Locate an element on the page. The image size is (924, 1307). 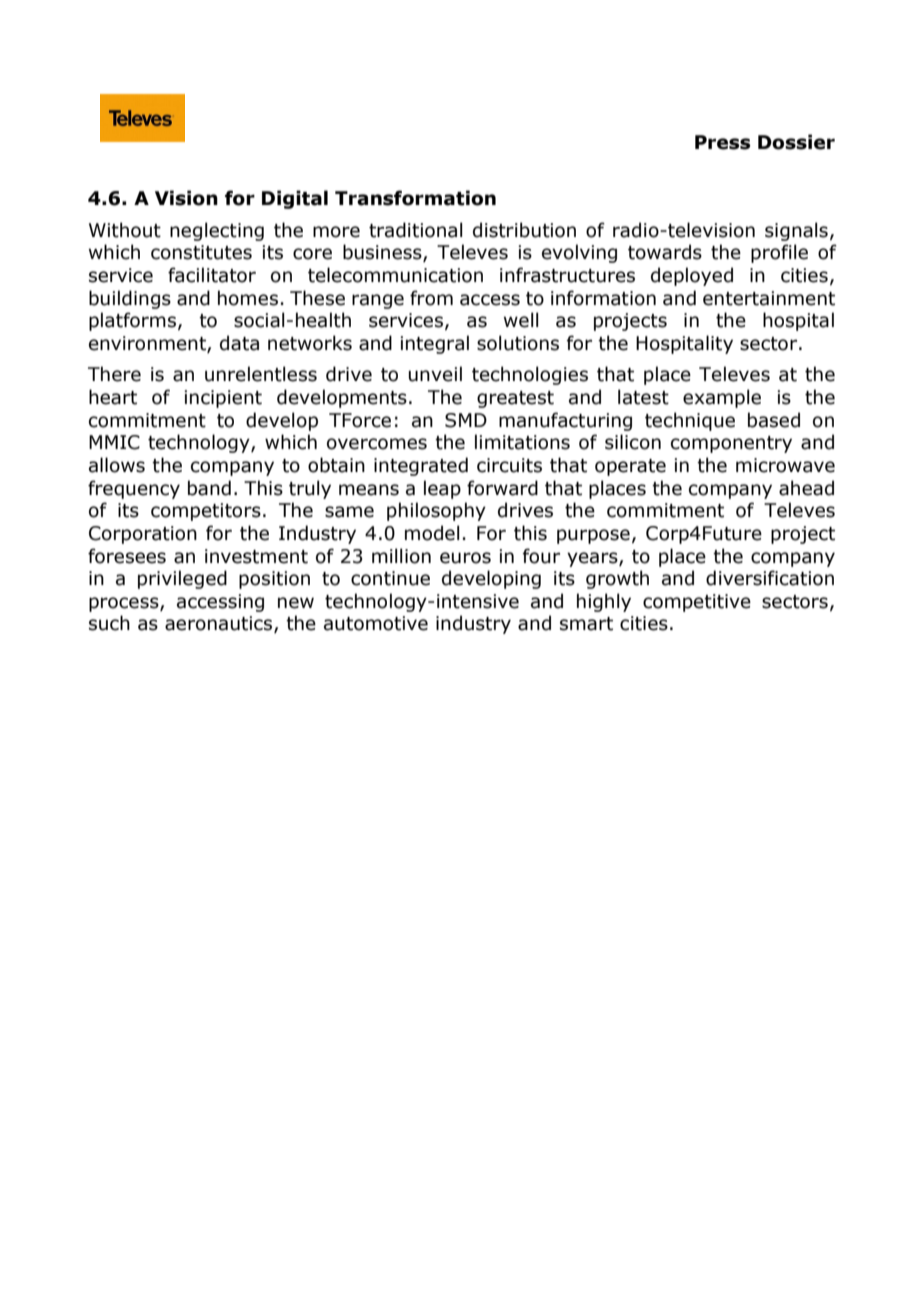
automotive is located at coordinates (376, 623).
